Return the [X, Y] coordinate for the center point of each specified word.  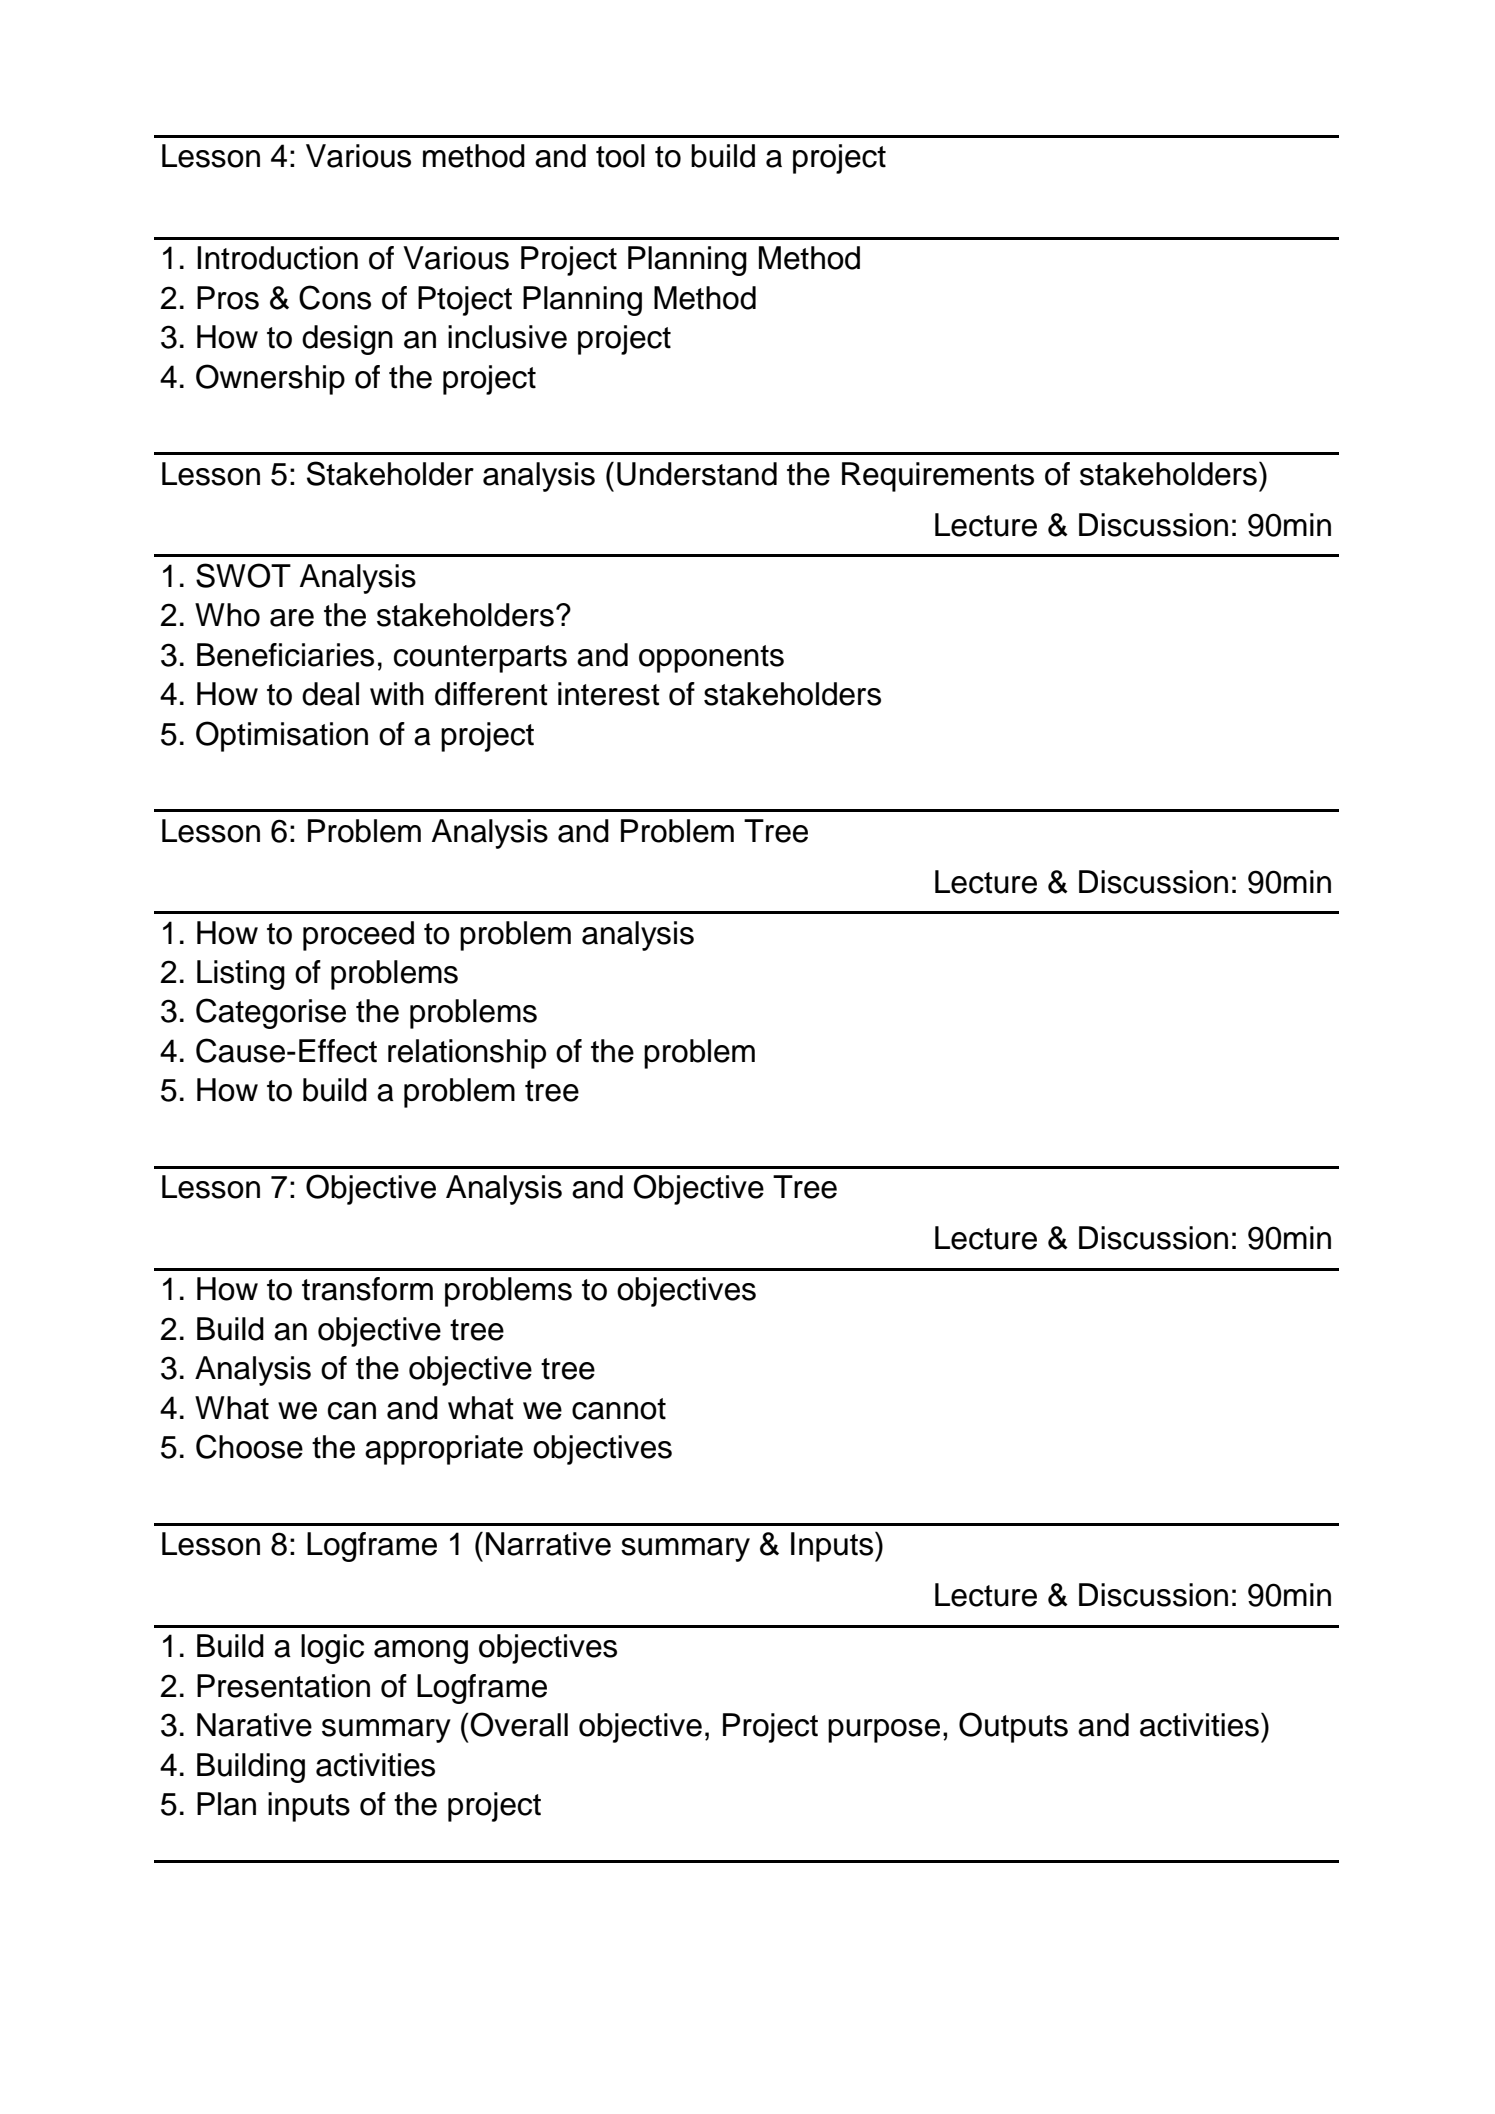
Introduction [277, 258]
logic [332, 1649]
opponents [711, 659]
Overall [519, 1724]
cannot [619, 1409]
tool [620, 156]
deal [330, 694]
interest [609, 694]
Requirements [938, 477]
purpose [884, 1731]
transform [367, 1289]
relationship [467, 1054]
